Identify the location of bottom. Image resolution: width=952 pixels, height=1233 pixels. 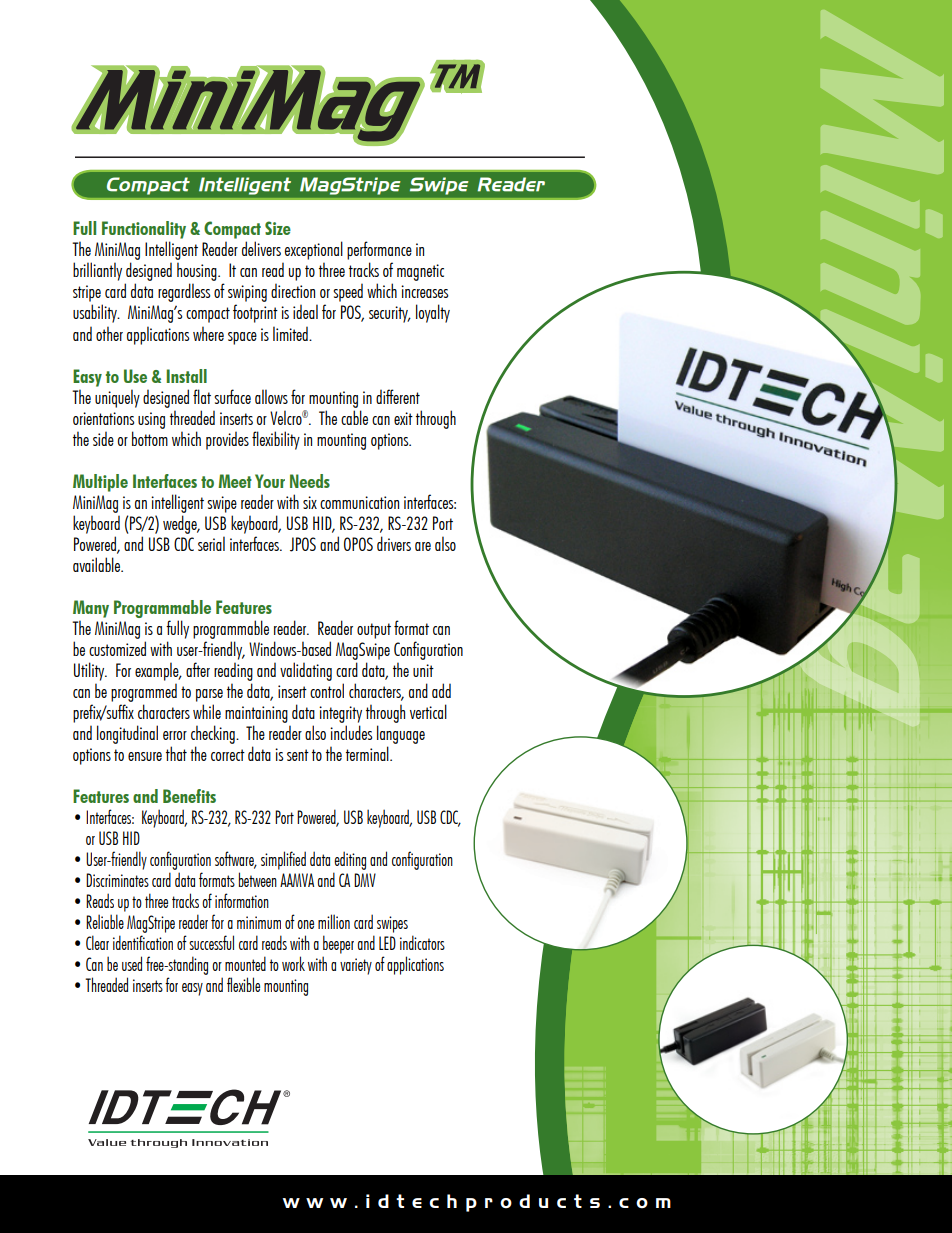
(150, 438).
